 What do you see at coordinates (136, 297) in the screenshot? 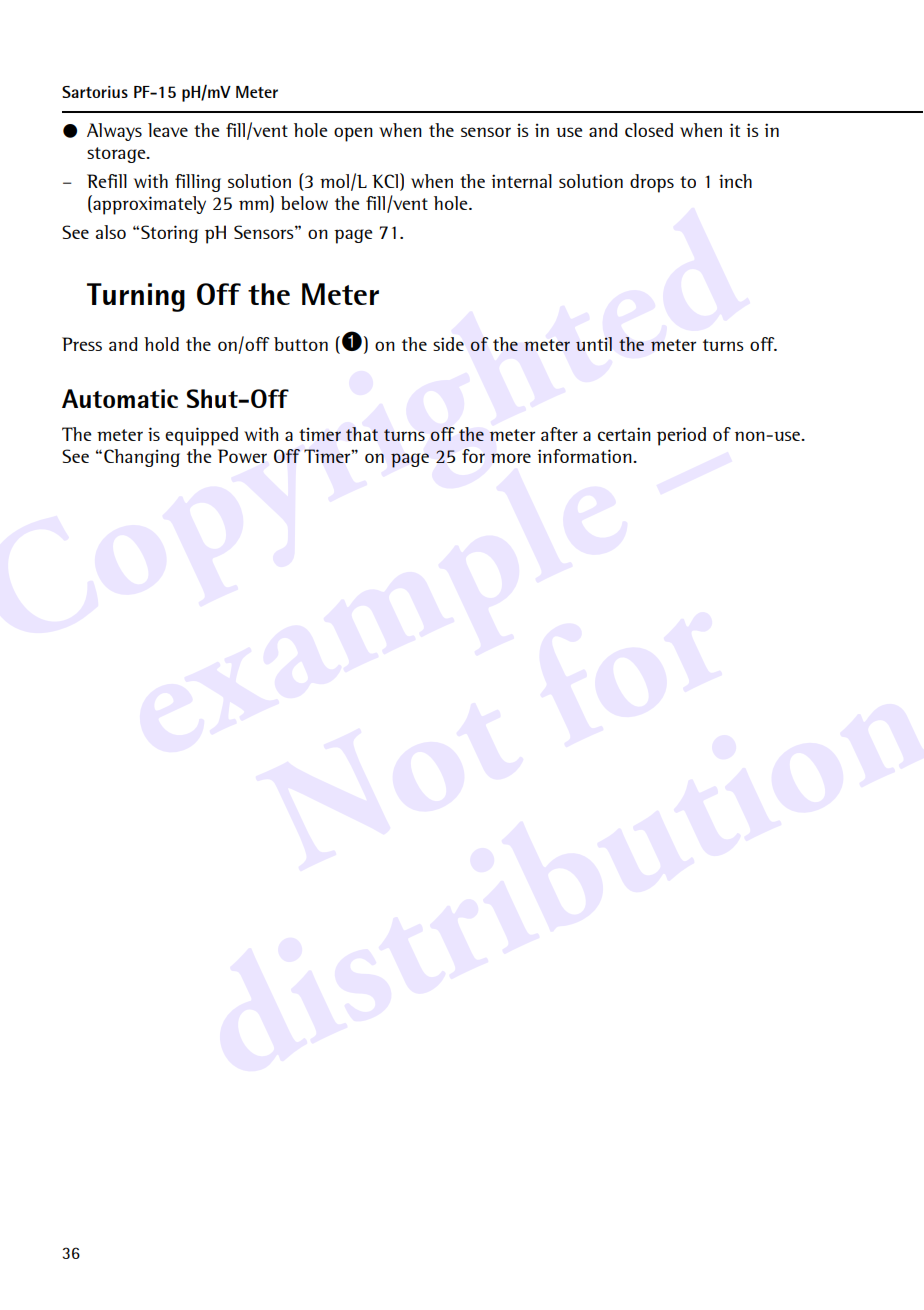
I see `Turning` at bounding box center [136, 297].
